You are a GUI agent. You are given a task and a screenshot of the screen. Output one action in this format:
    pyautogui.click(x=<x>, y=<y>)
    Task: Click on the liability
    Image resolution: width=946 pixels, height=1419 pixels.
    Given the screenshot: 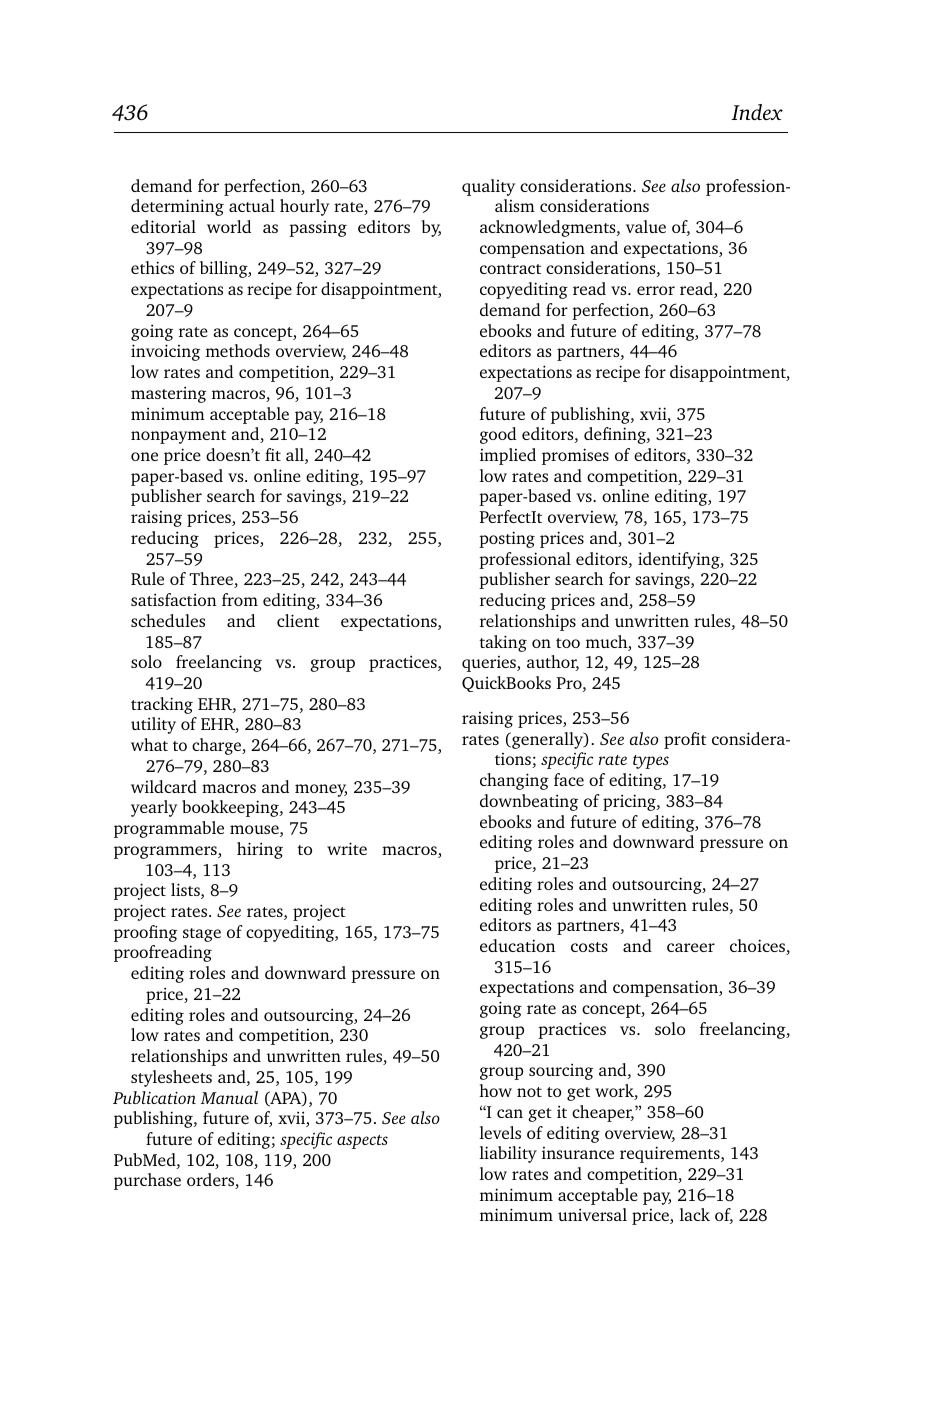 What is the action you would take?
    pyautogui.click(x=508, y=1154)
